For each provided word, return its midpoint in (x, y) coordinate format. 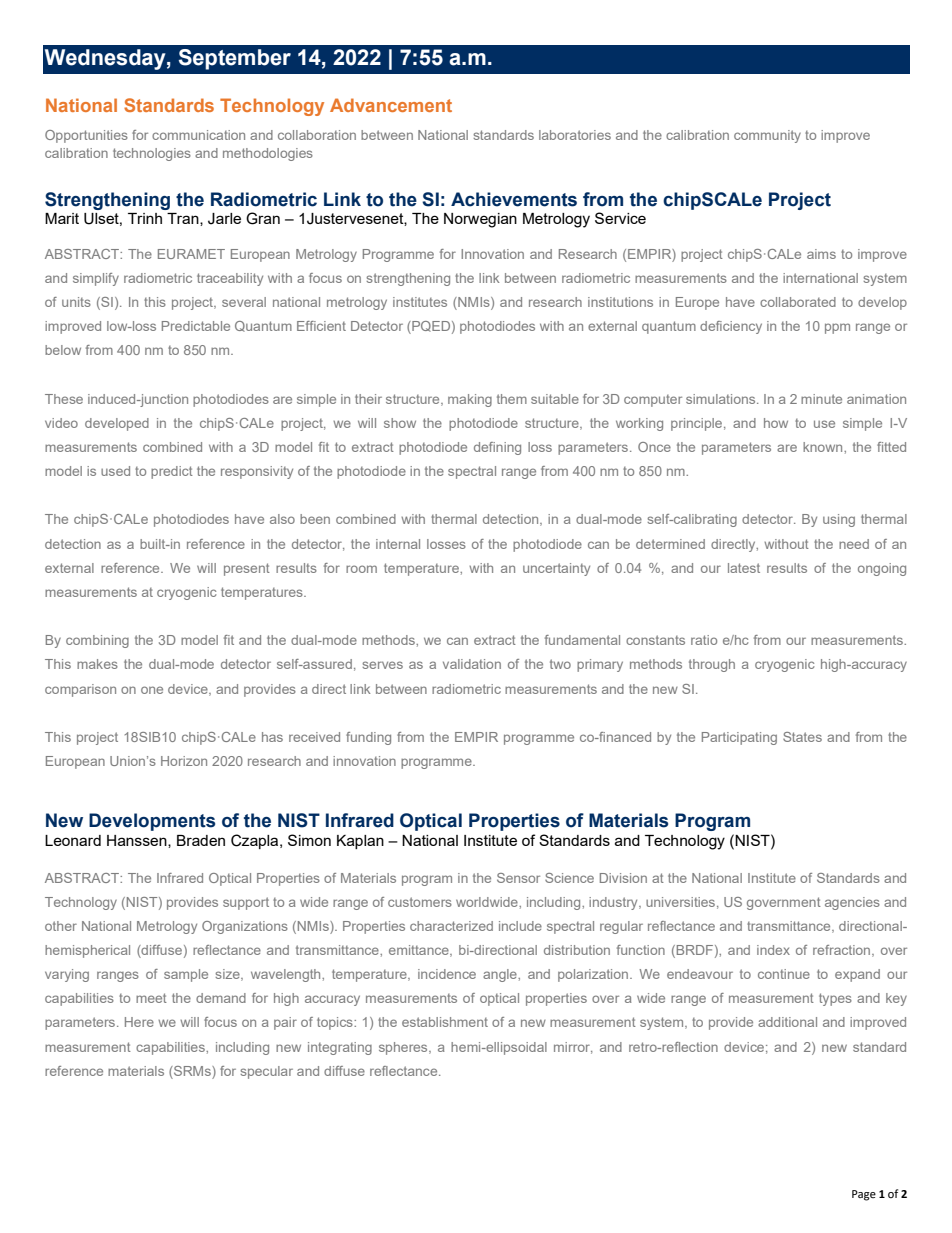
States (802, 737)
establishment (445, 1022)
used (115, 471)
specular (266, 1072)
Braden (201, 840)
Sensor (518, 878)
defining (497, 448)
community (767, 136)
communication (198, 135)
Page (864, 1195)
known (824, 447)
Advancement (391, 105)
